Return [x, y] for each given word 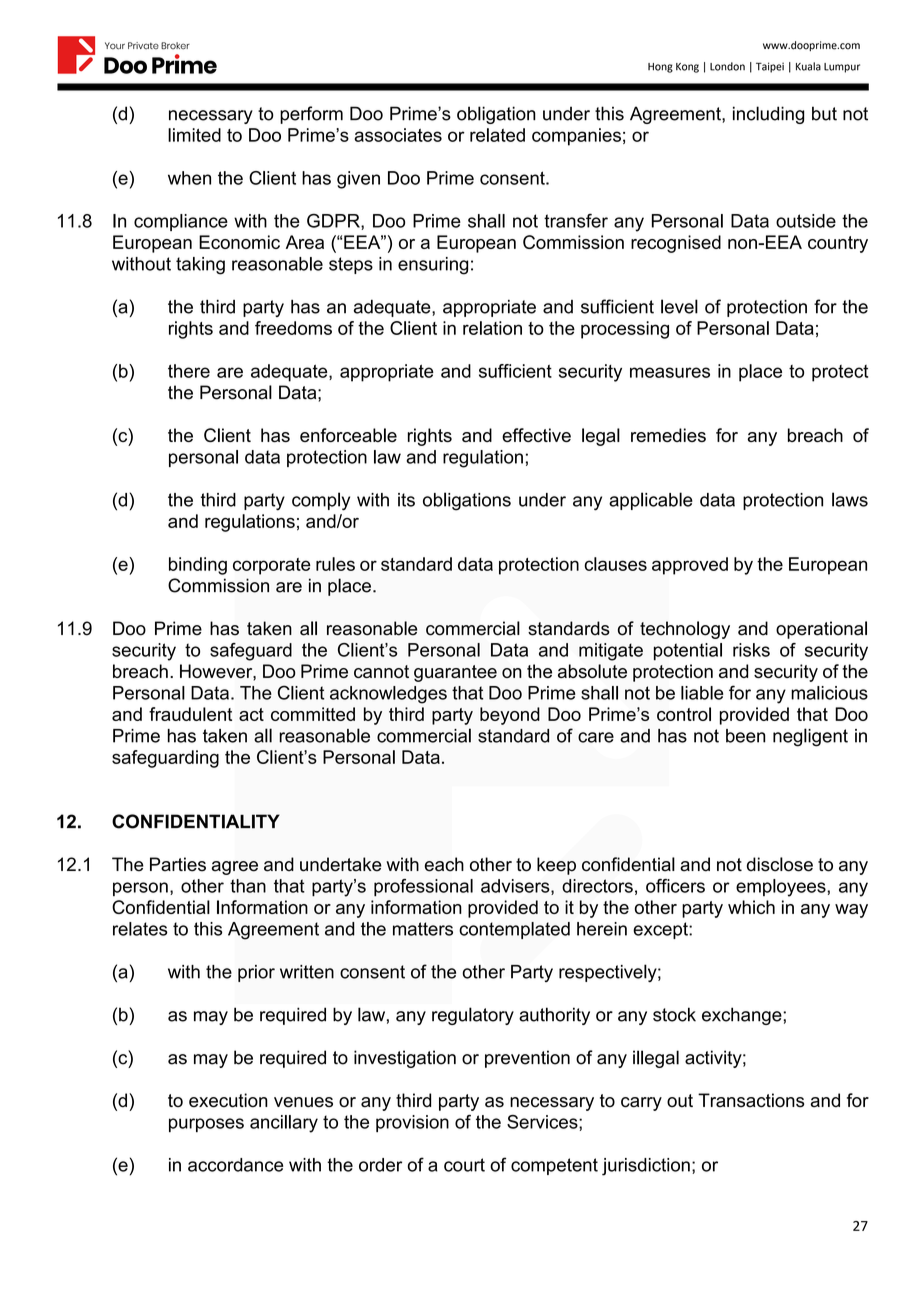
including [769, 115]
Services [543, 1122]
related [497, 135]
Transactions [751, 1100]
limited [194, 135]
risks [751, 650]
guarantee [455, 673]
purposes [206, 1125]
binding [198, 566]
